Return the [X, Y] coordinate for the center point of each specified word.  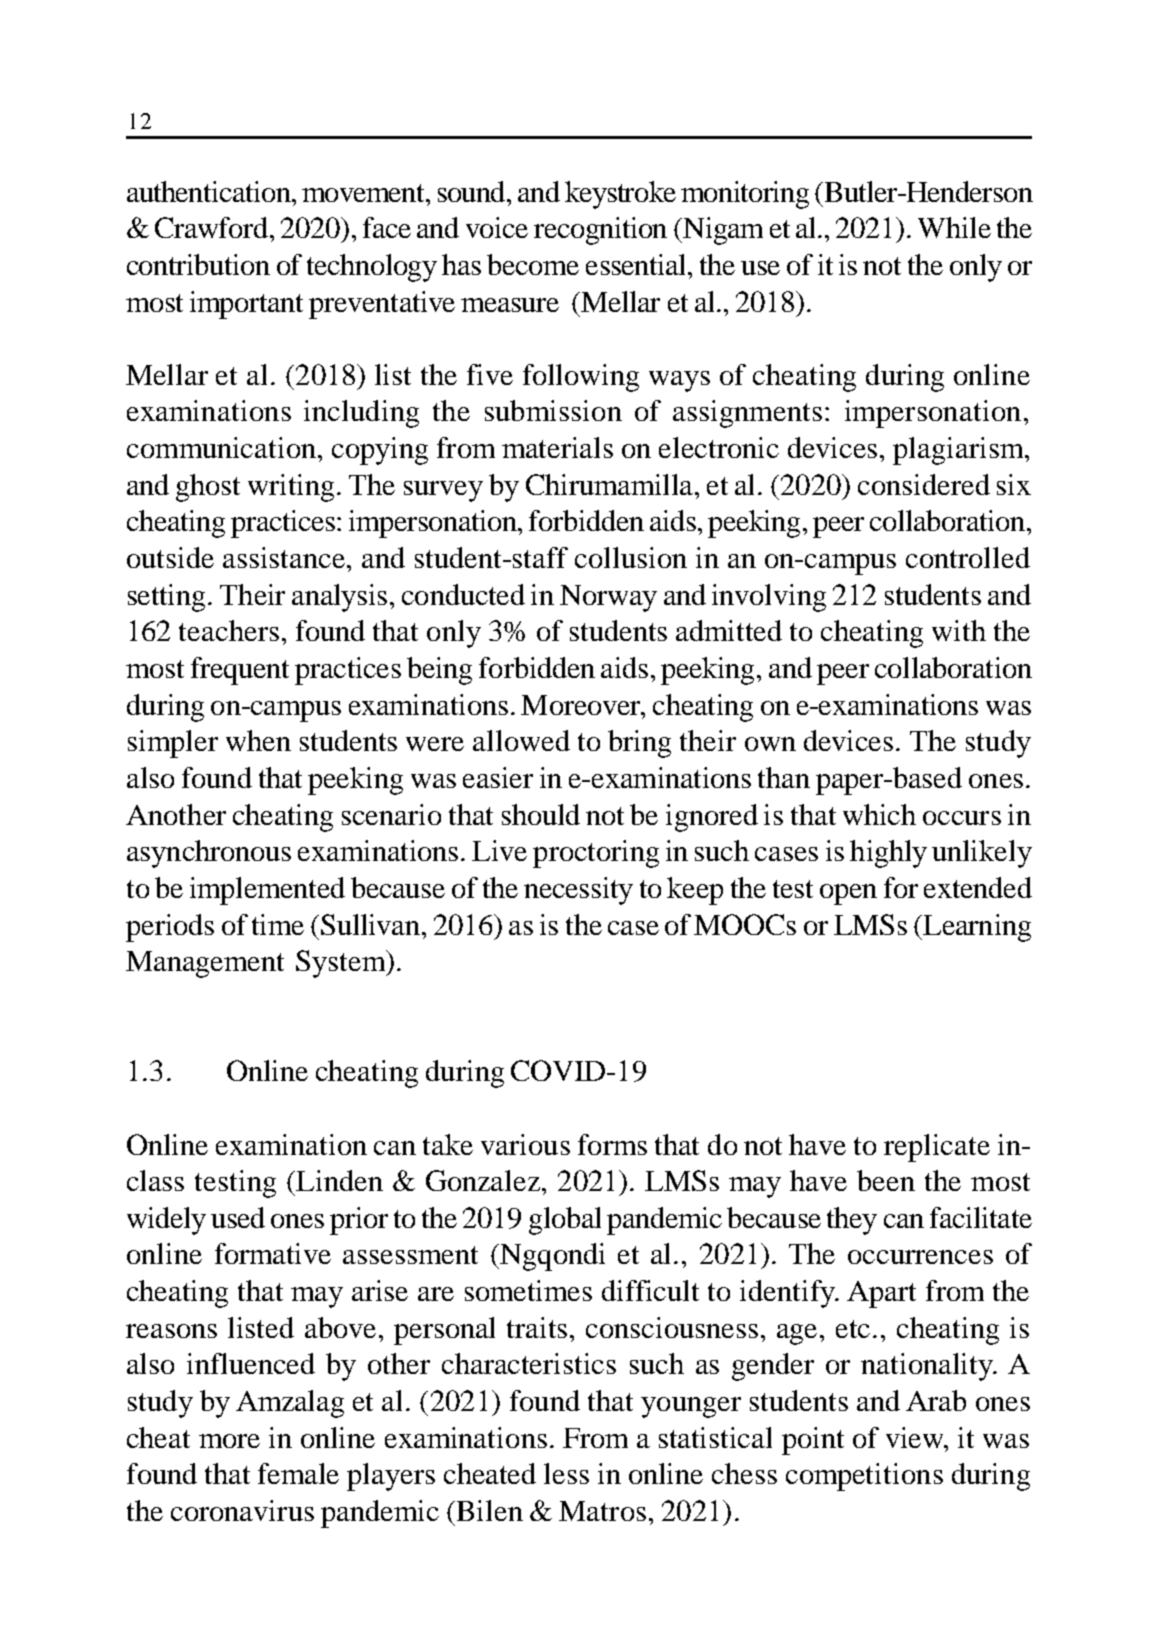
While [954, 227]
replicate [937, 1148]
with [959, 630]
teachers [229, 630]
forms [612, 1144]
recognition [600, 231]
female [298, 1473]
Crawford [213, 227]
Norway [608, 598]
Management [205, 964]
